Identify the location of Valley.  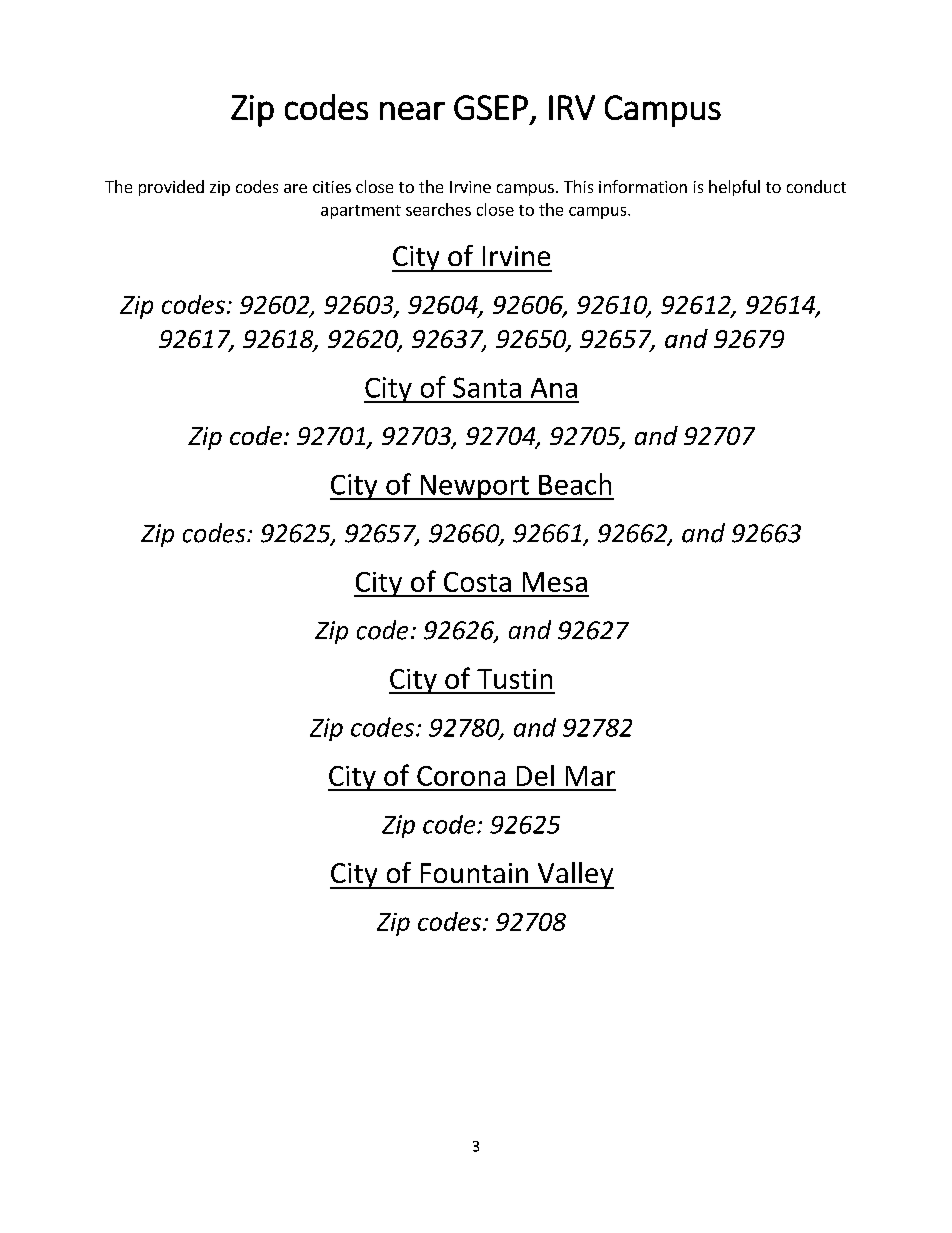
(574, 875).
